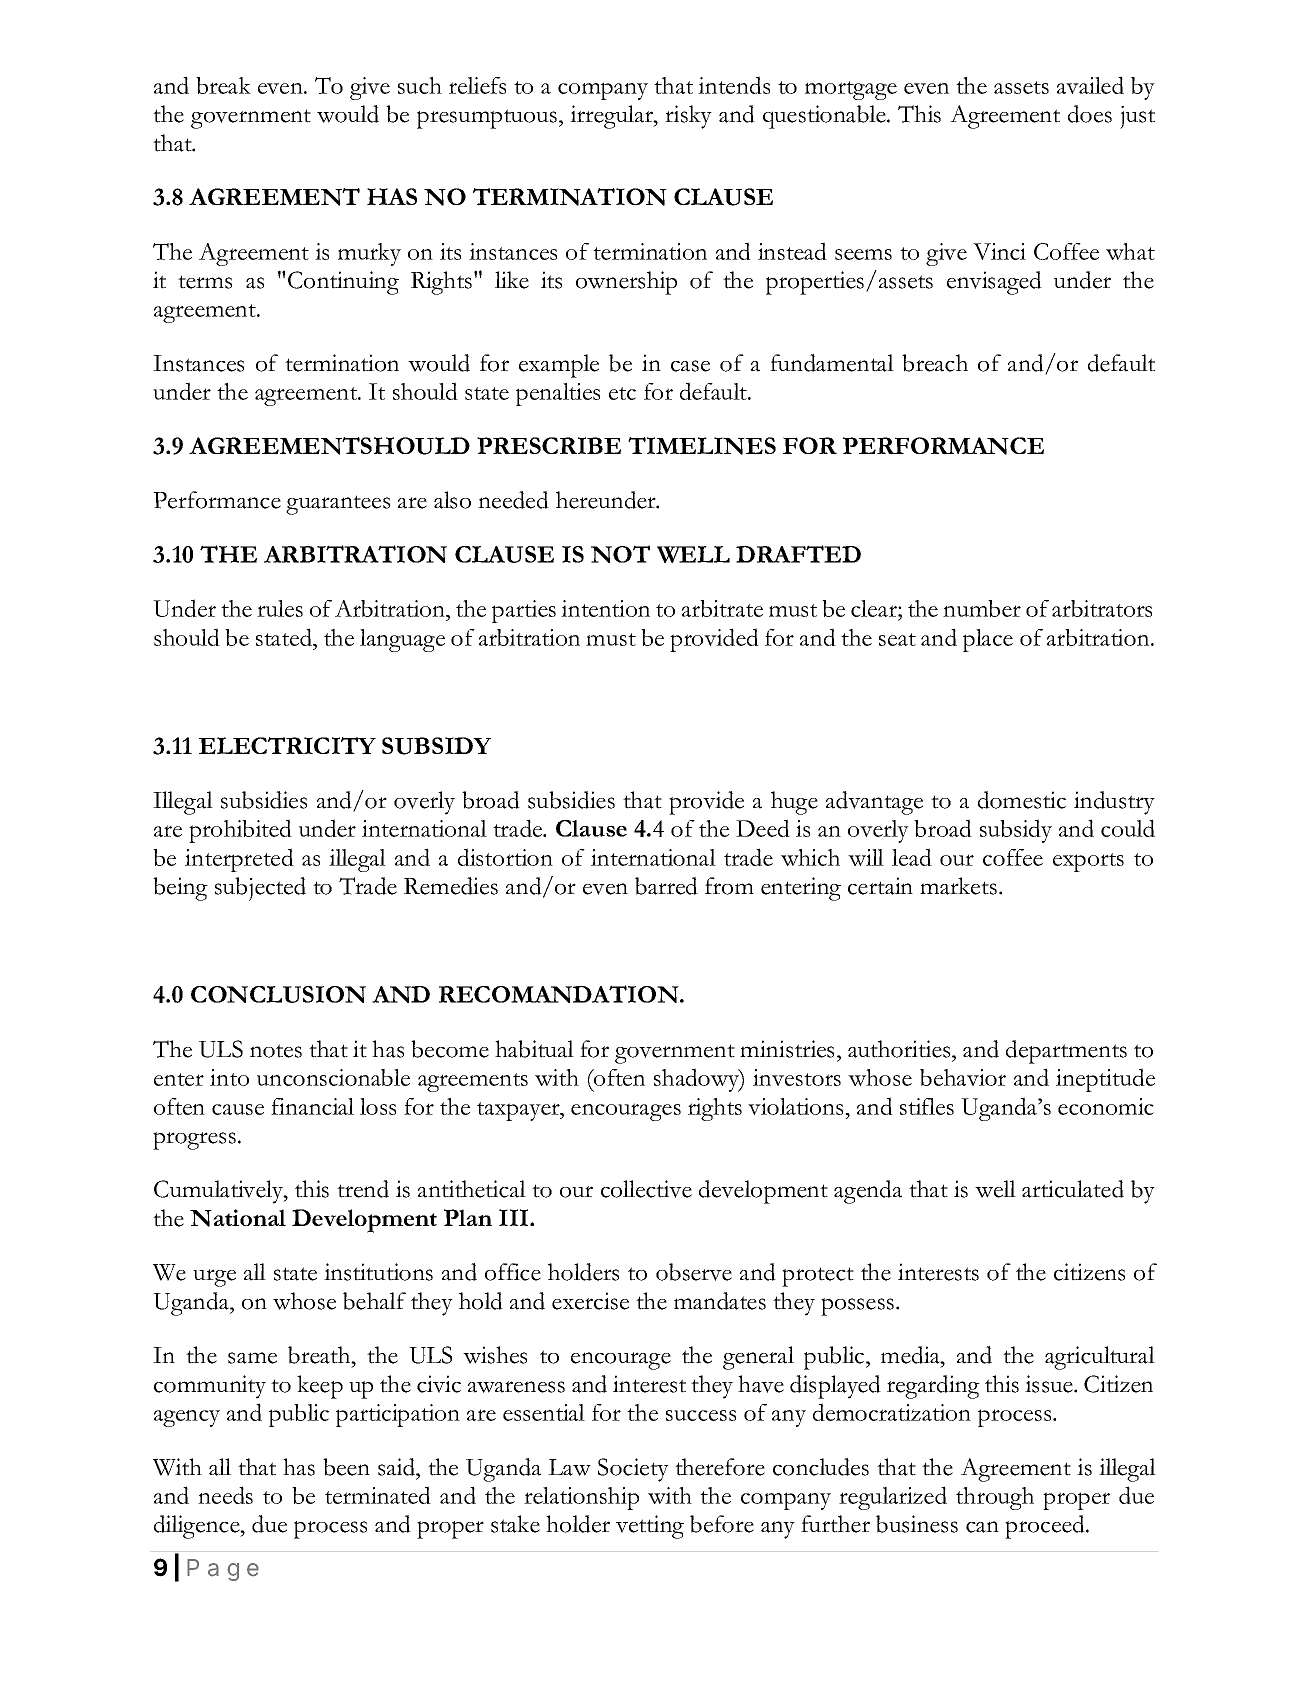  I want to click on prohibited, so click(240, 831).
